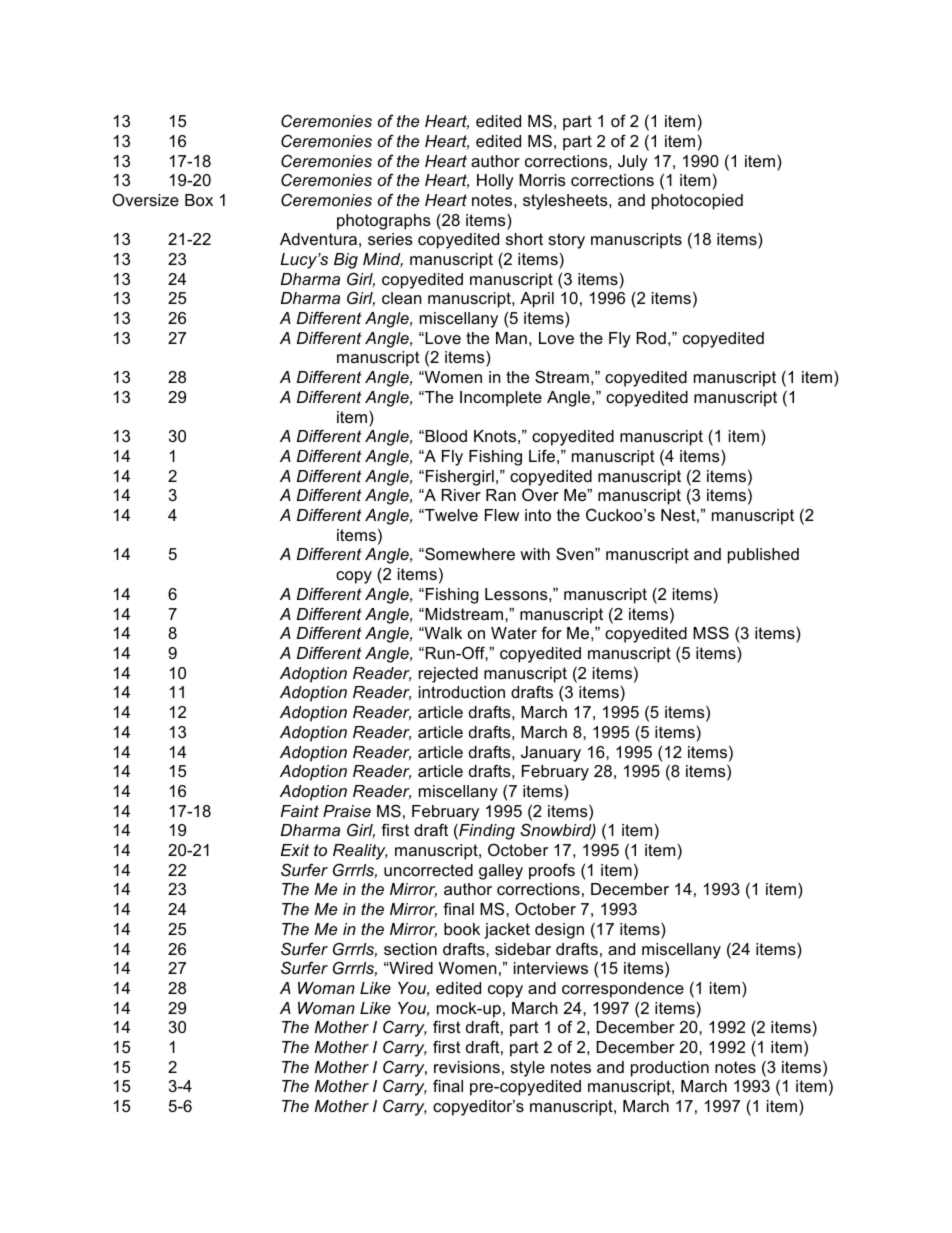 The width and height of the screenshot is (952, 1233). What do you see at coordinates (670, 1069) in the screenshot?
I see `production` at bounding box center [670, 1069].
